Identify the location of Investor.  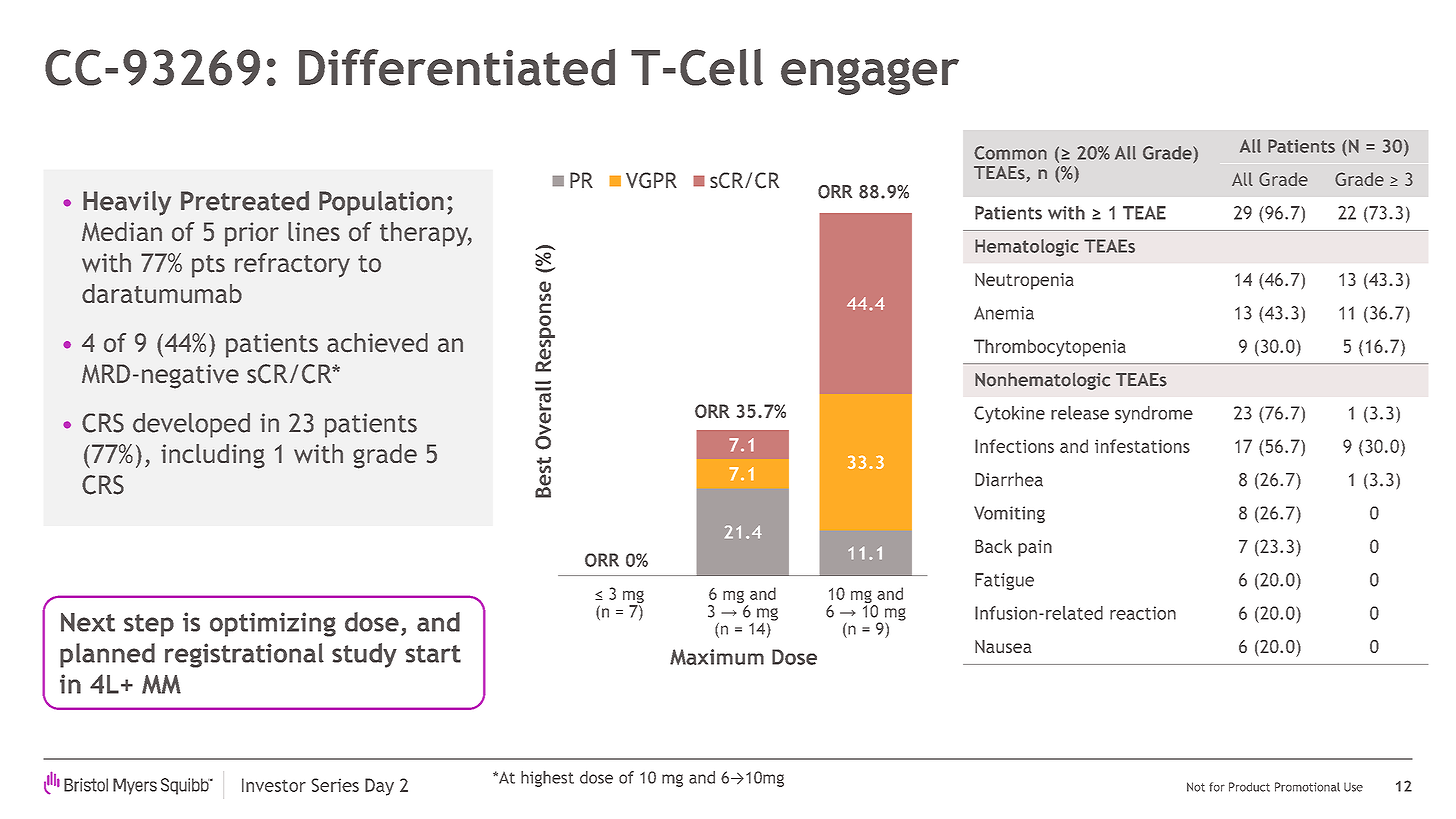
(274, 785).
